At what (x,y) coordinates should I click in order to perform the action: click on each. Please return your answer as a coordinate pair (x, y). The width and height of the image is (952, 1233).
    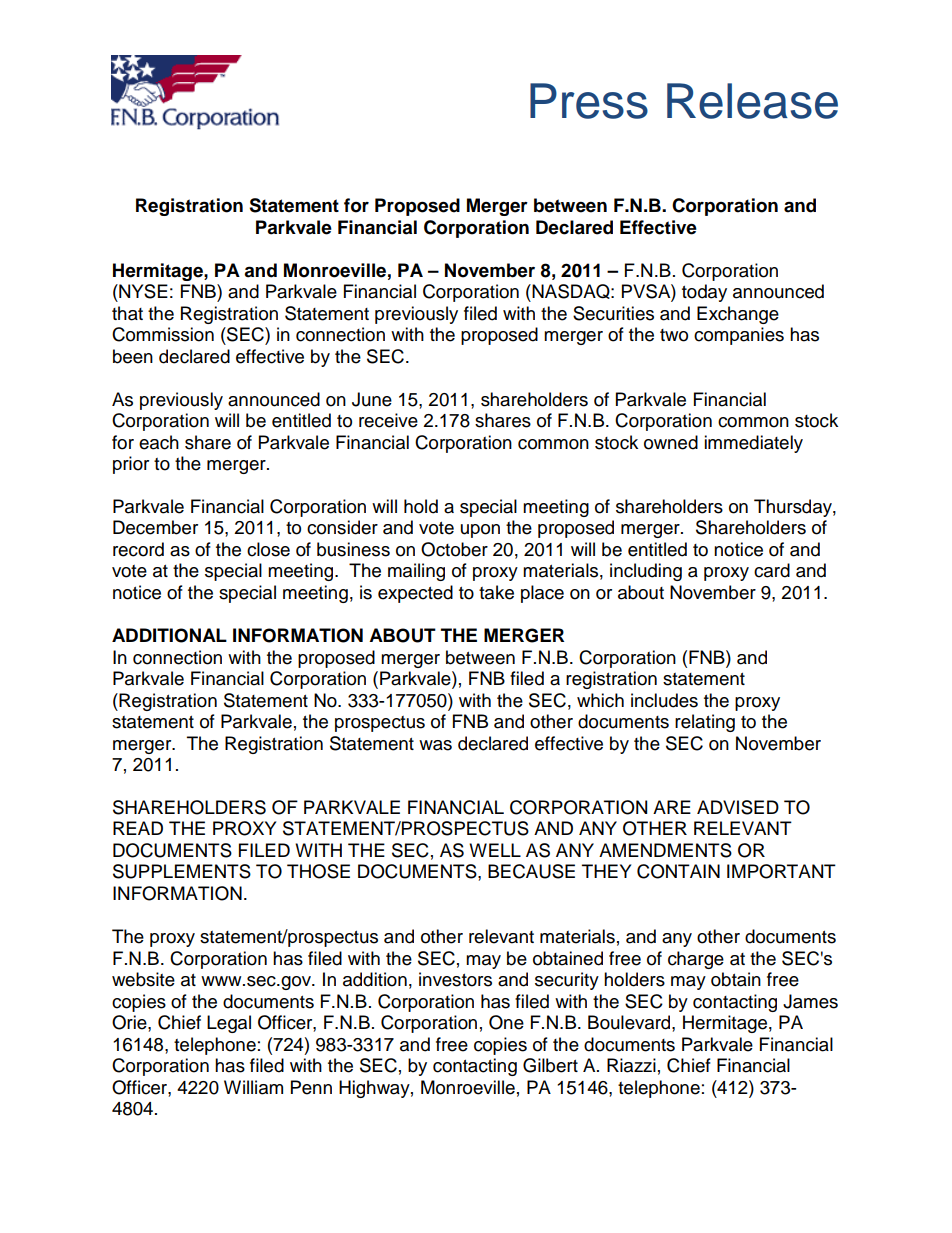
    Looking at the image, I should click on (159, 442).
